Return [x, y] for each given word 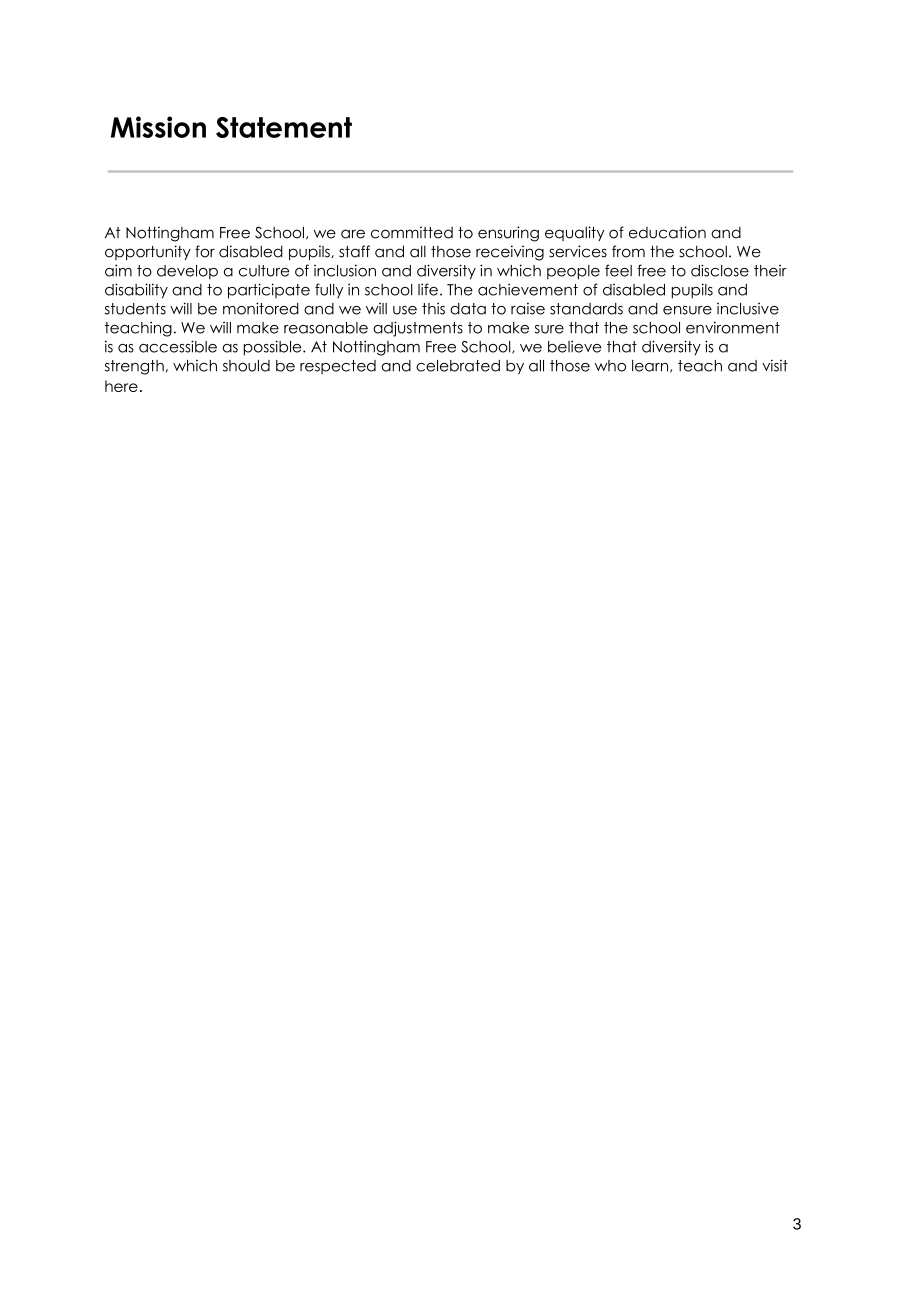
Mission [158, 127]
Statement [284, 127]
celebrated [458, 366]
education [667, 232]
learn [651, 366]
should [246, 366]
